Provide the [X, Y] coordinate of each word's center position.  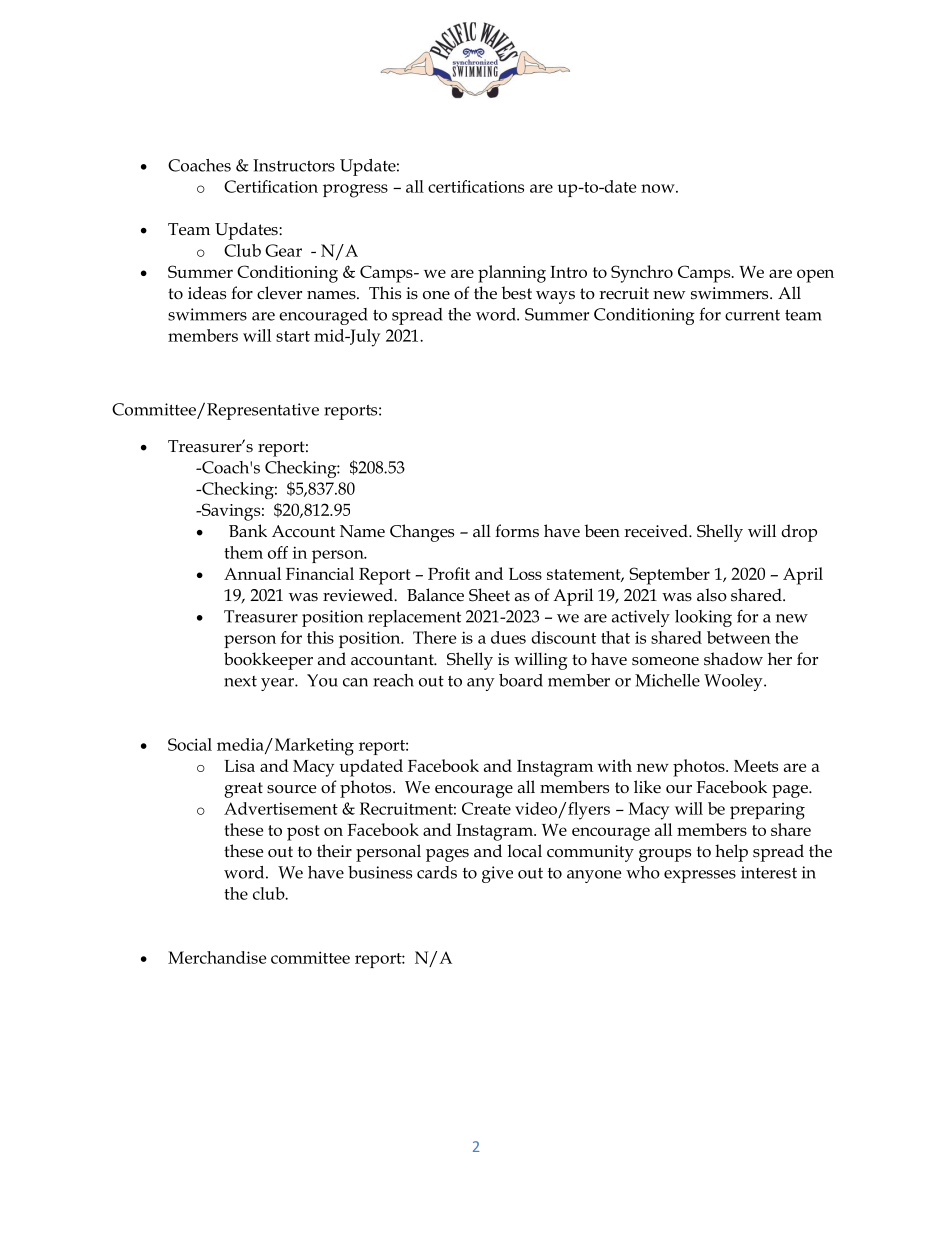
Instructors [294, 165]
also [712, 595]
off [278, 552]
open [815, 276]
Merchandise [217, 957]
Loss [525, 574]
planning [512, 274]
